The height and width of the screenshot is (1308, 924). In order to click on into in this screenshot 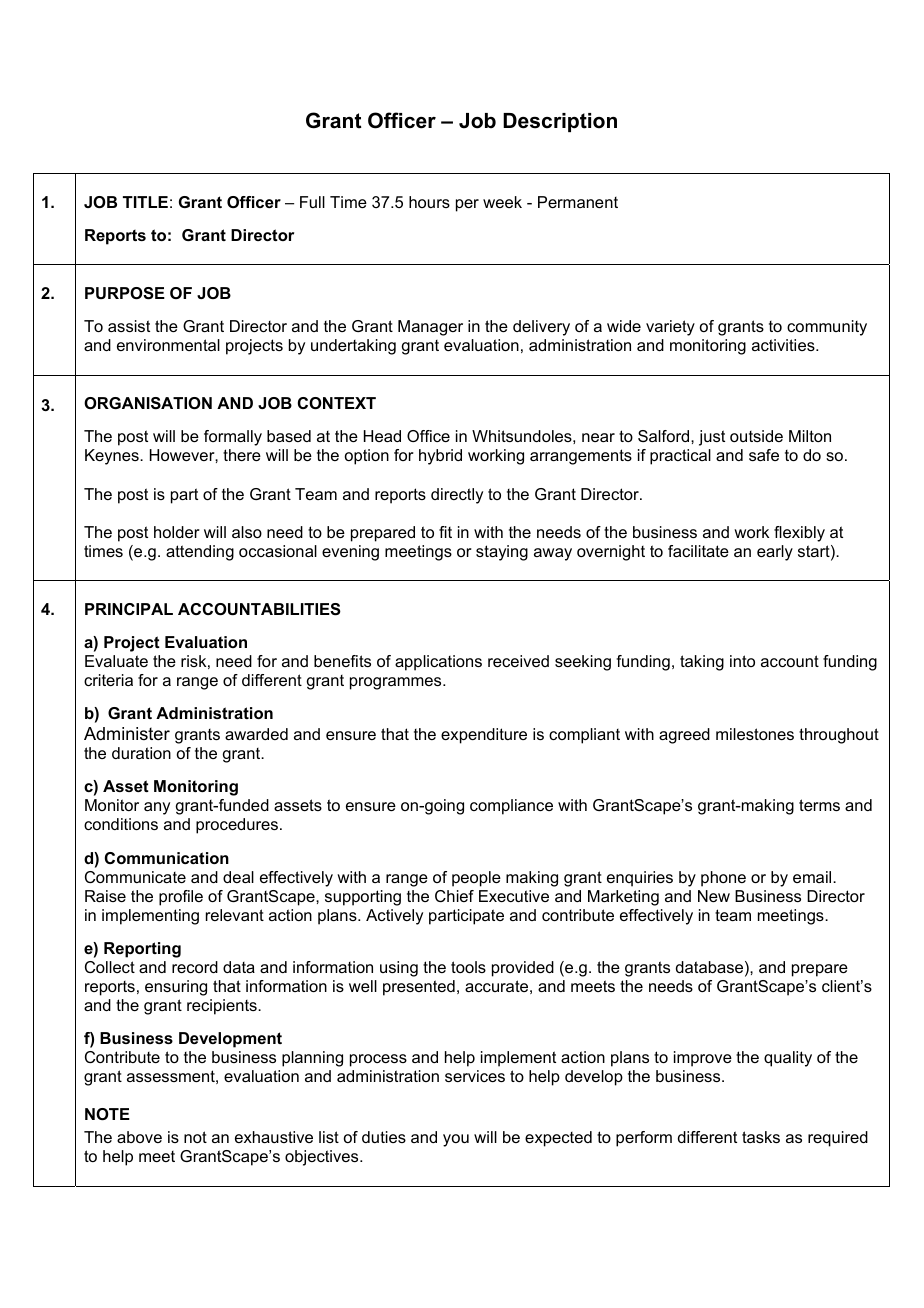, I will do `click(742, 661)`.
